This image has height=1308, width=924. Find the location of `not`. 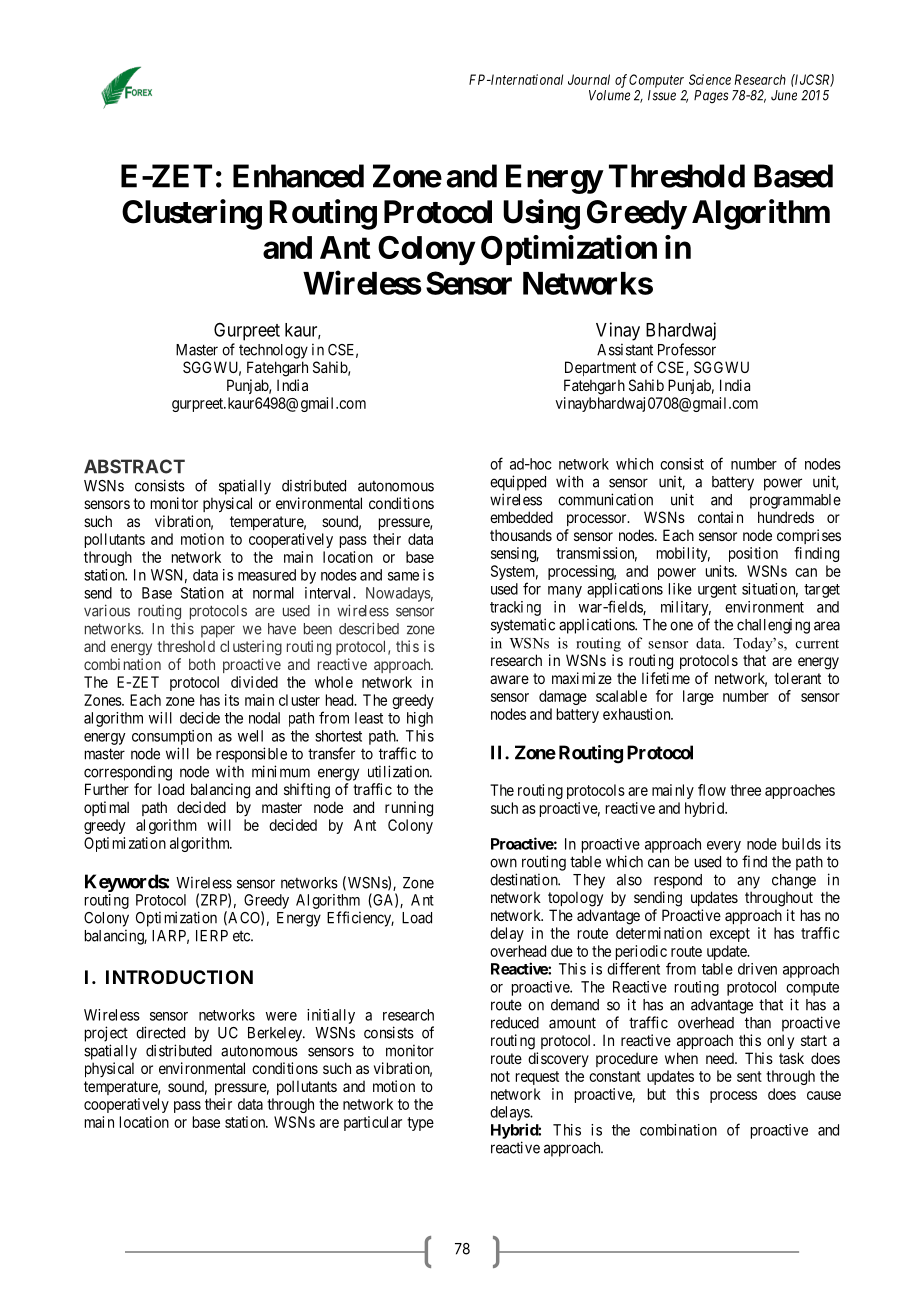

not is located at coordinates (500, 1076).
